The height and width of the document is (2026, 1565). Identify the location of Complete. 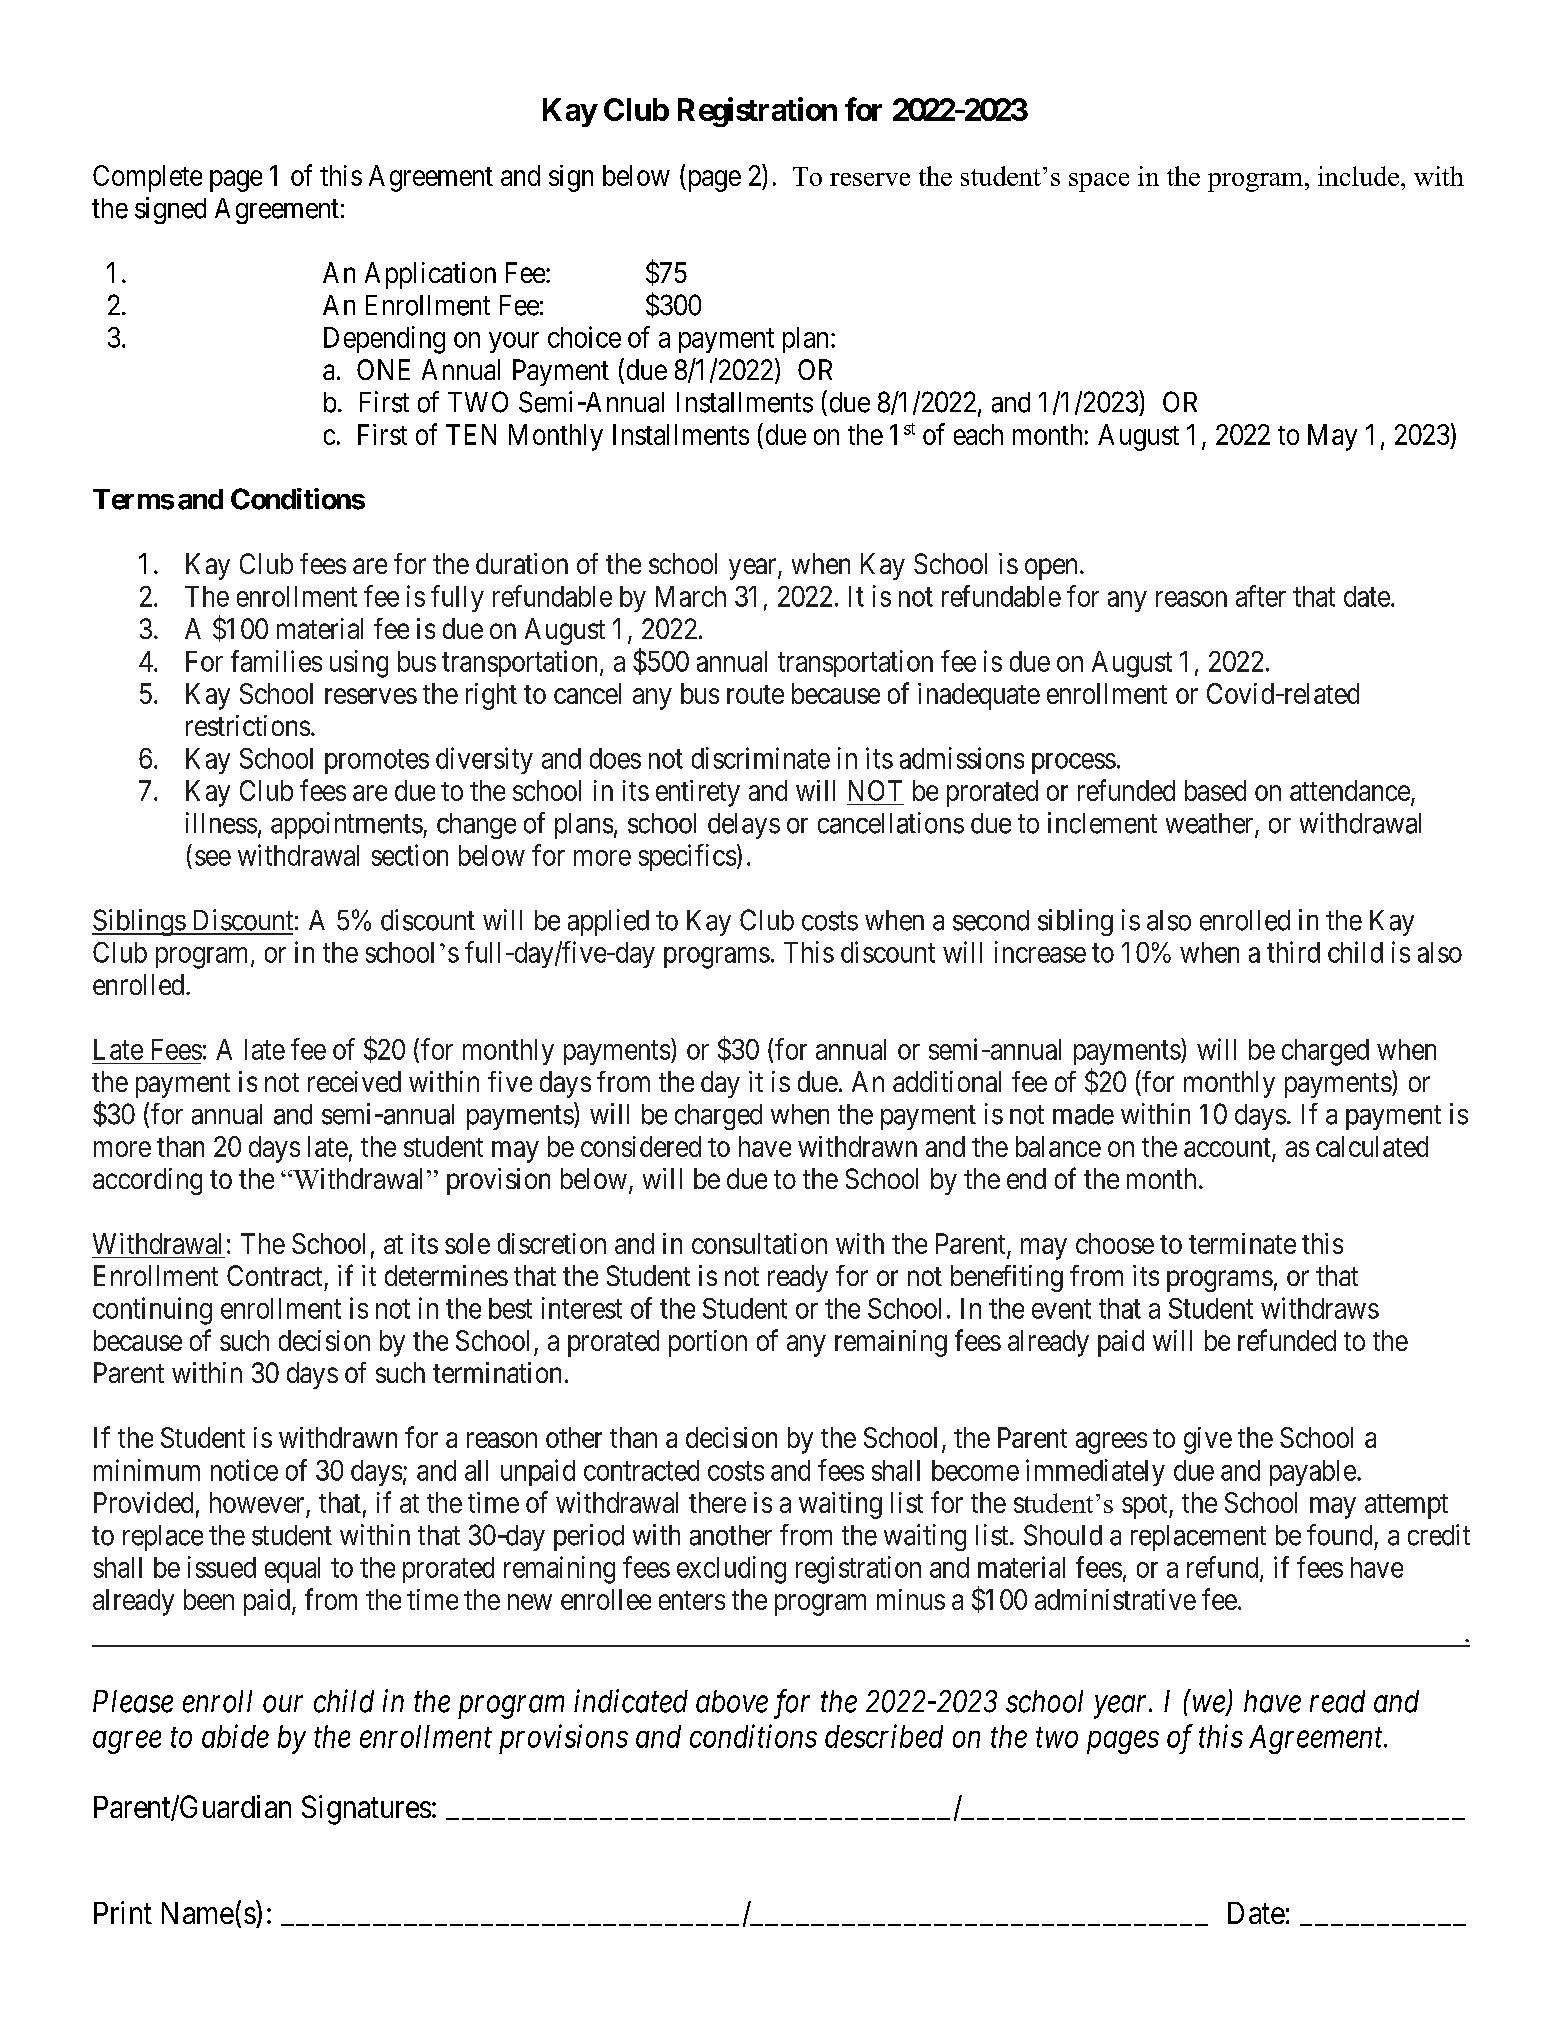
(147, 178).
